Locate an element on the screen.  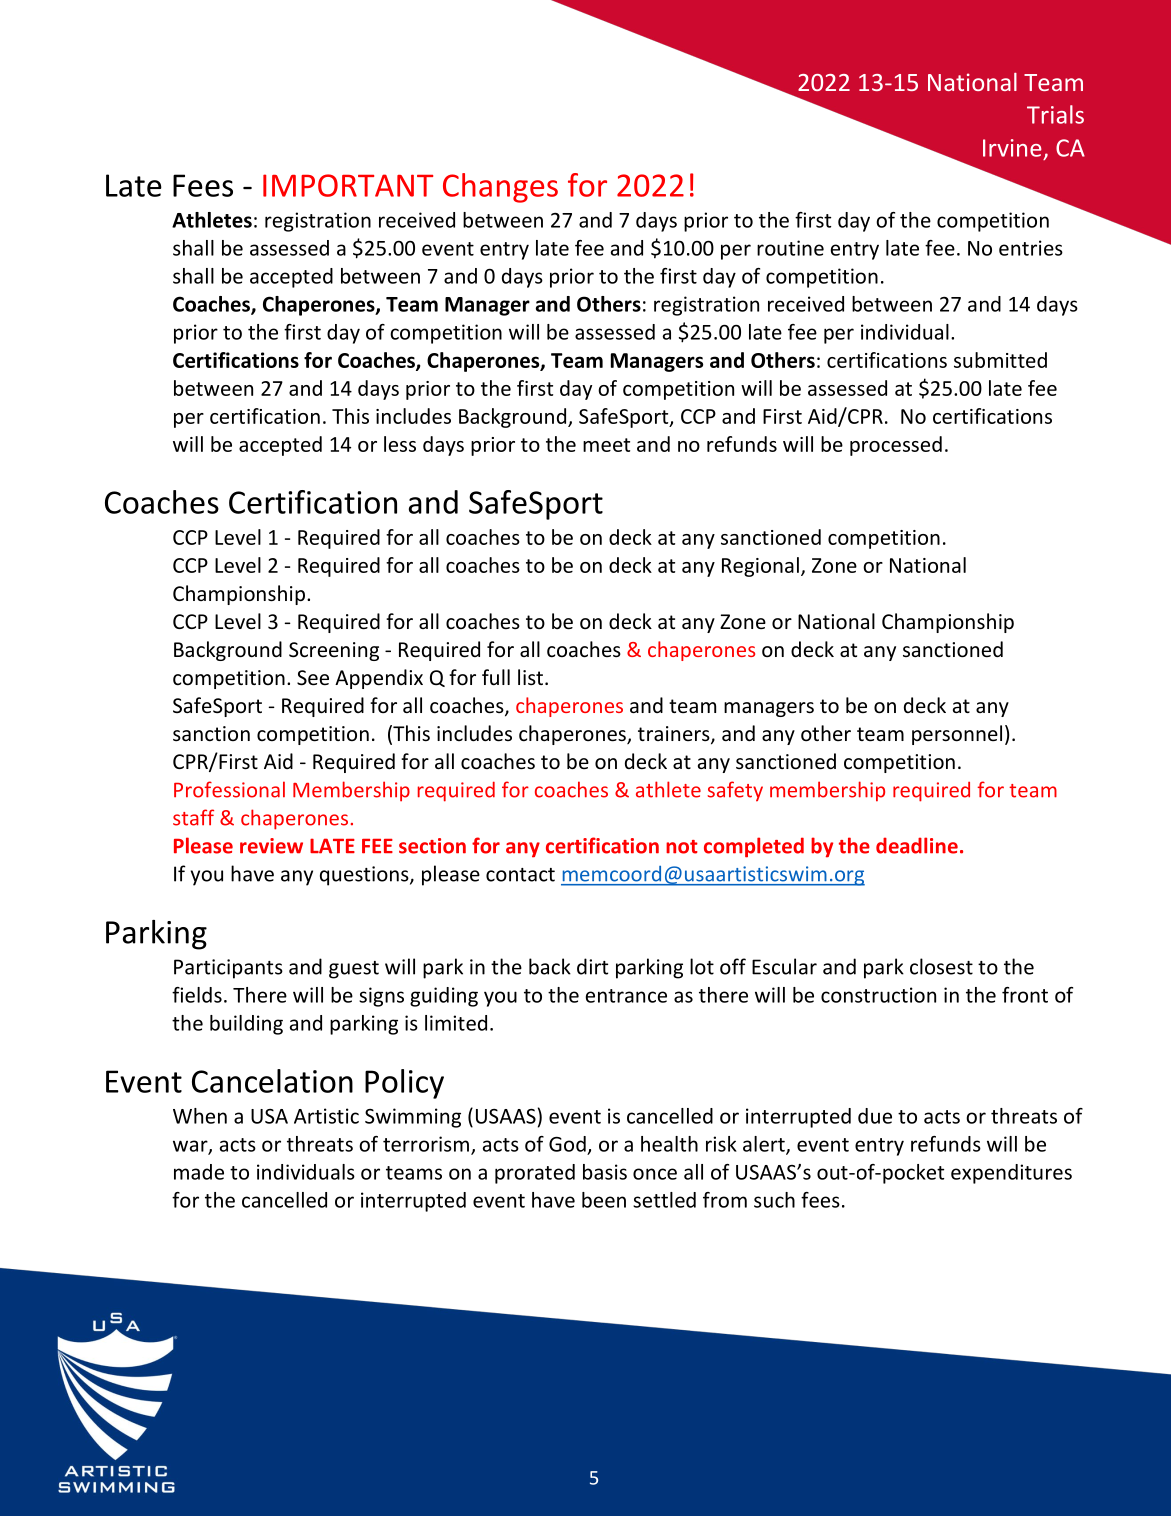
dirt is located at coordinates (592, 966).
